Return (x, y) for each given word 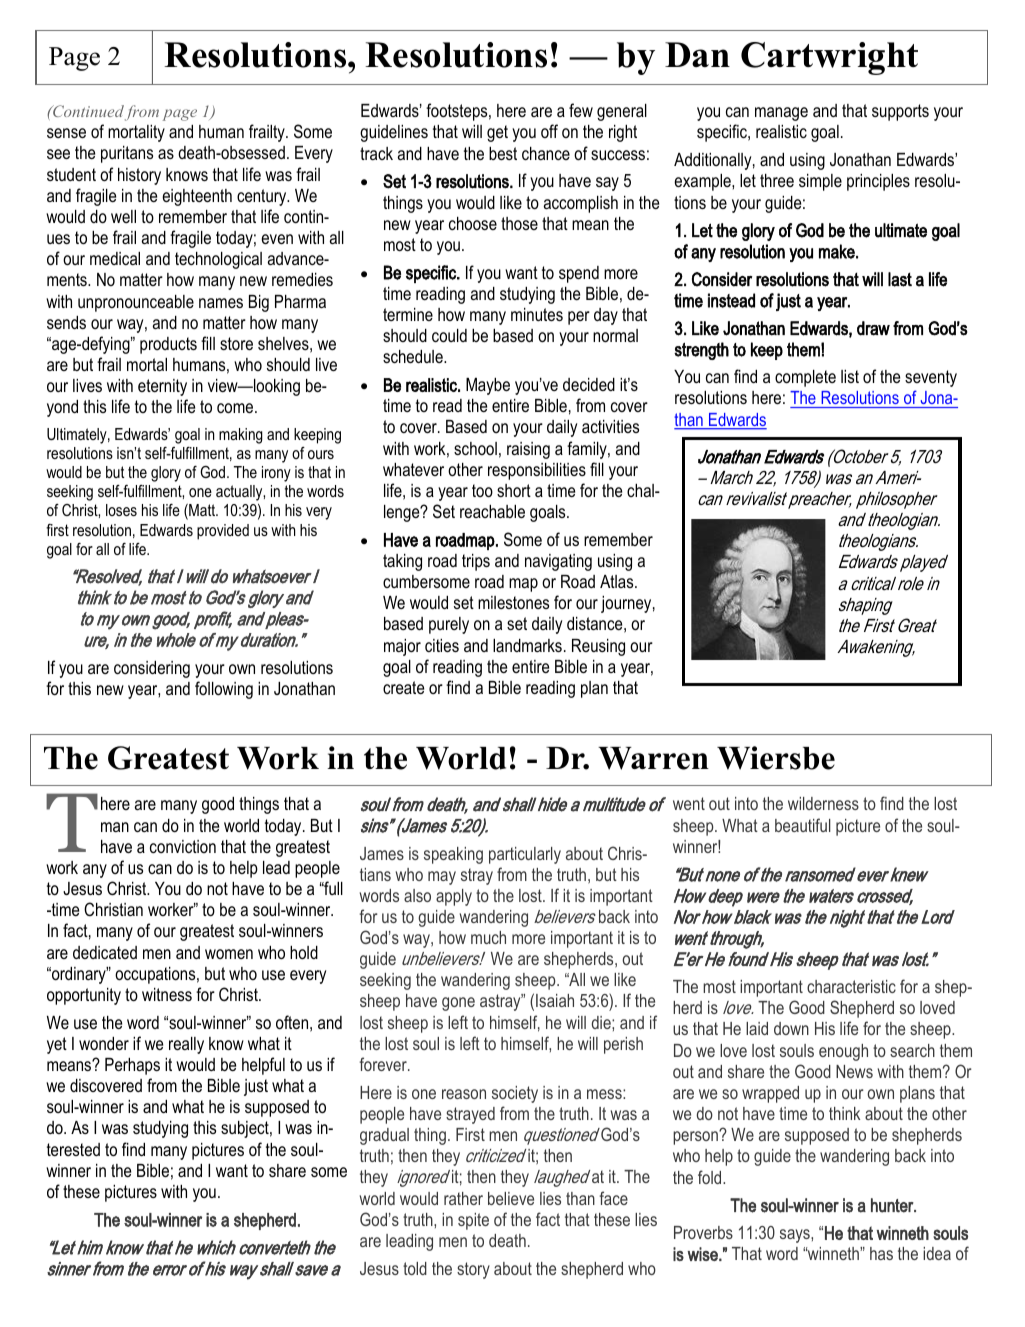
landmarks (527, 645)
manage (781, 114)
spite (473, 1221)
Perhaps (132, 1066)
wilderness (823, 803)
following (224, 690)
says (796, 1236)
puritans (127, 154)
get (497, 133)
